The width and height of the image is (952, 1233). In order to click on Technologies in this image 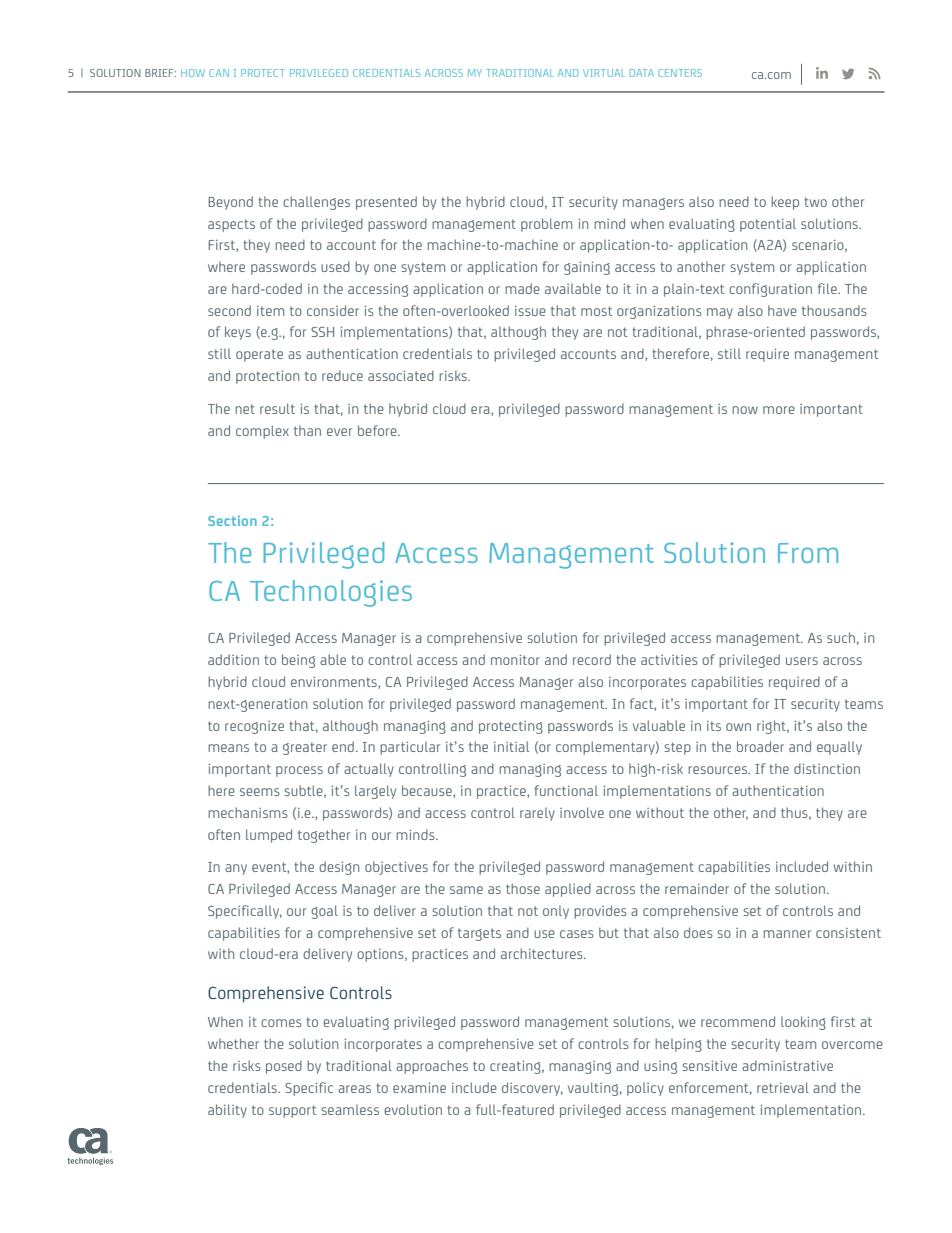, I will do `click(331, 593)`.
